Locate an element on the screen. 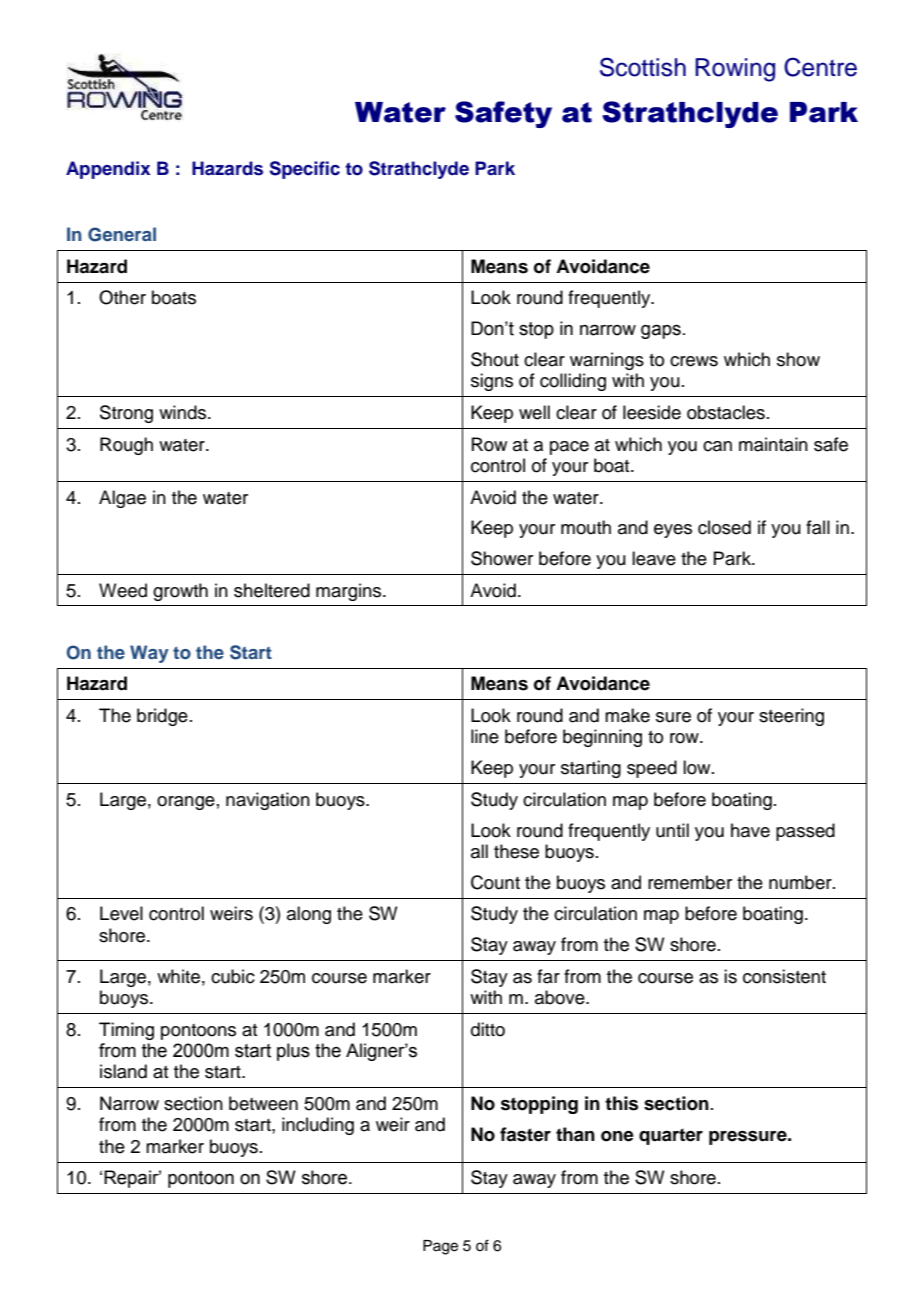 This screenshot has width=924, height=1308. between is located at coordinates (263, 1103).
